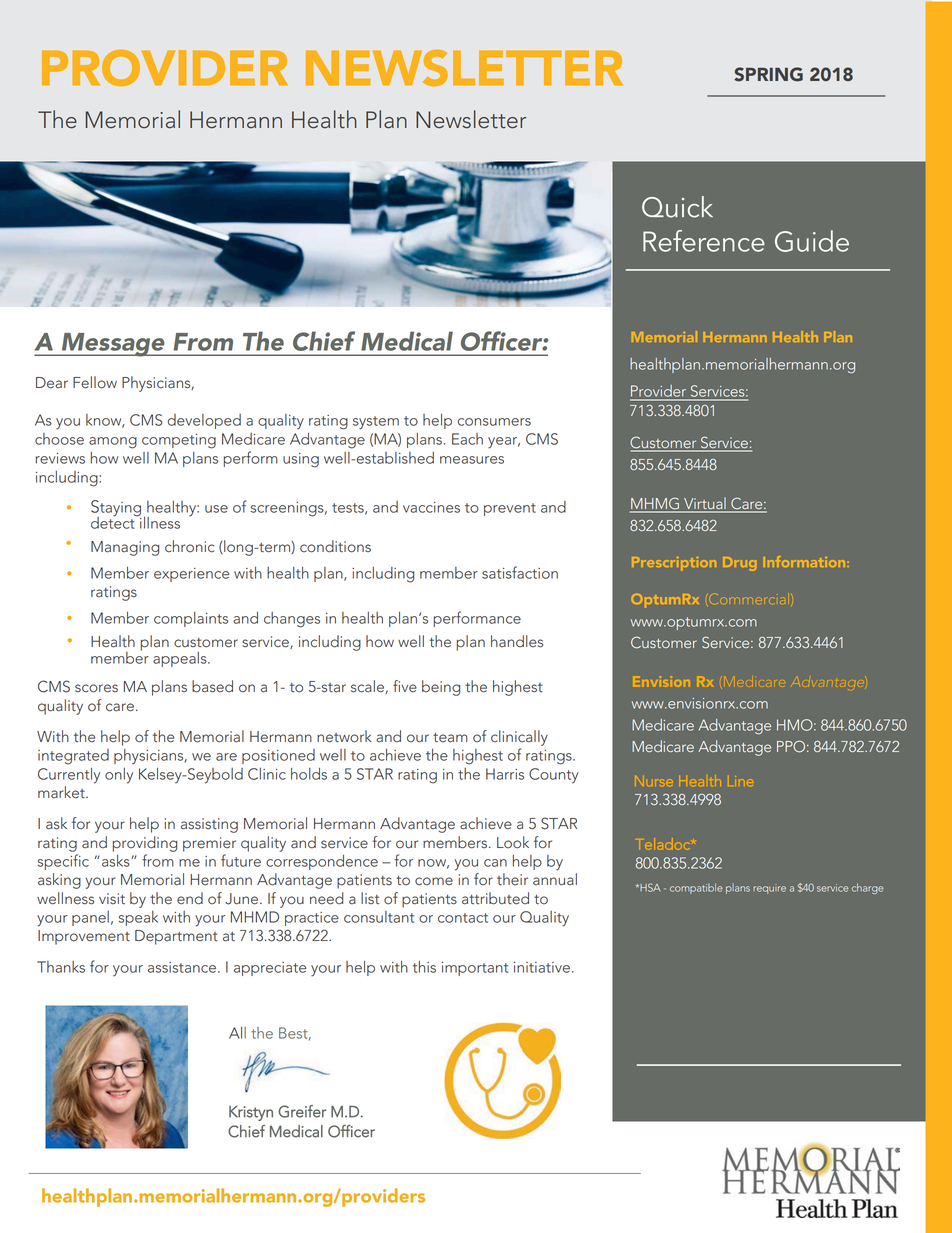 This document has height=1233, width=952. What do you see at coordinates (520, 572) in the document?
I see `satisfaction` at bounding box center [520, 572].
